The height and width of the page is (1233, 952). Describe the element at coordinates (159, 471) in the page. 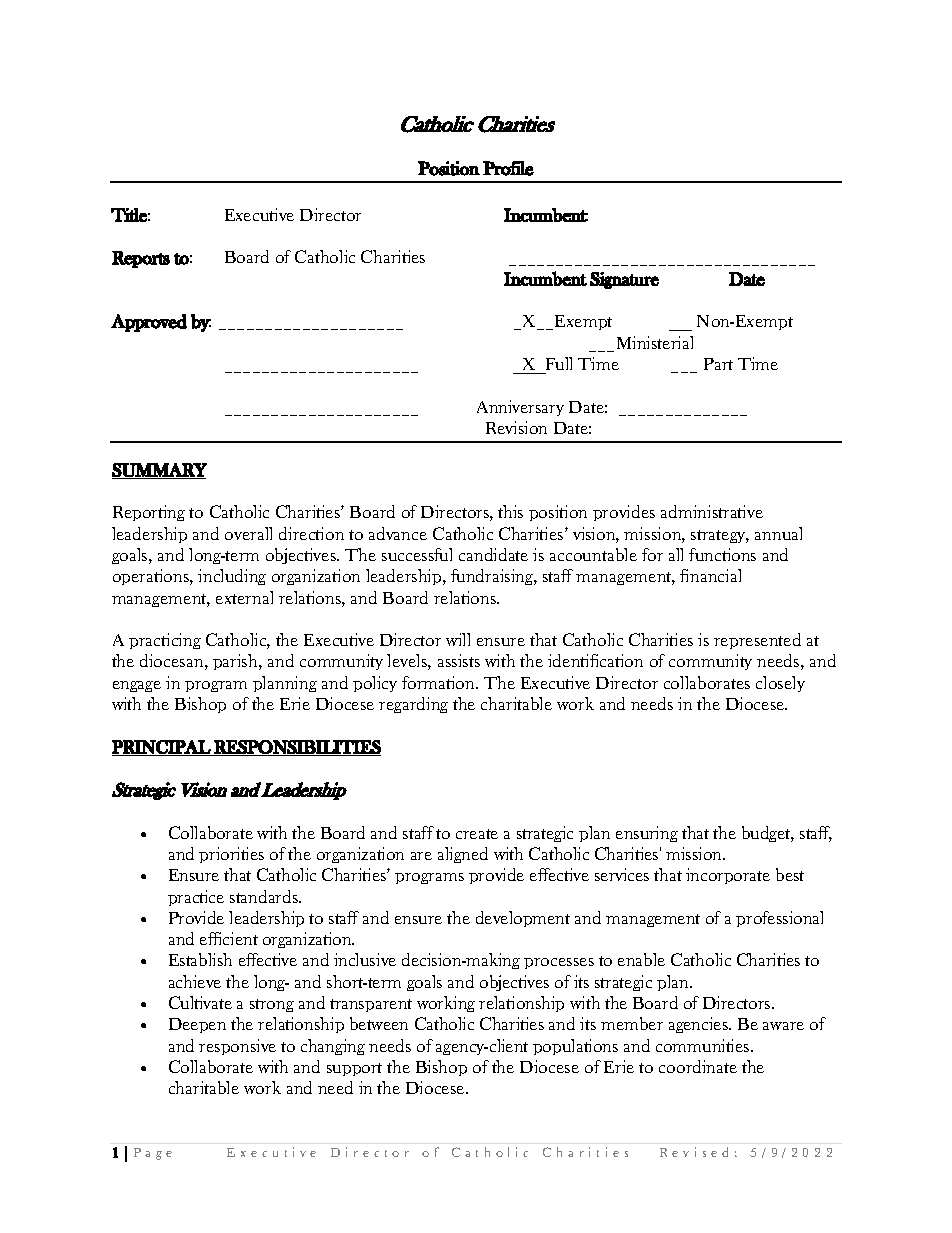

I see `SUMMARY` at that location.
